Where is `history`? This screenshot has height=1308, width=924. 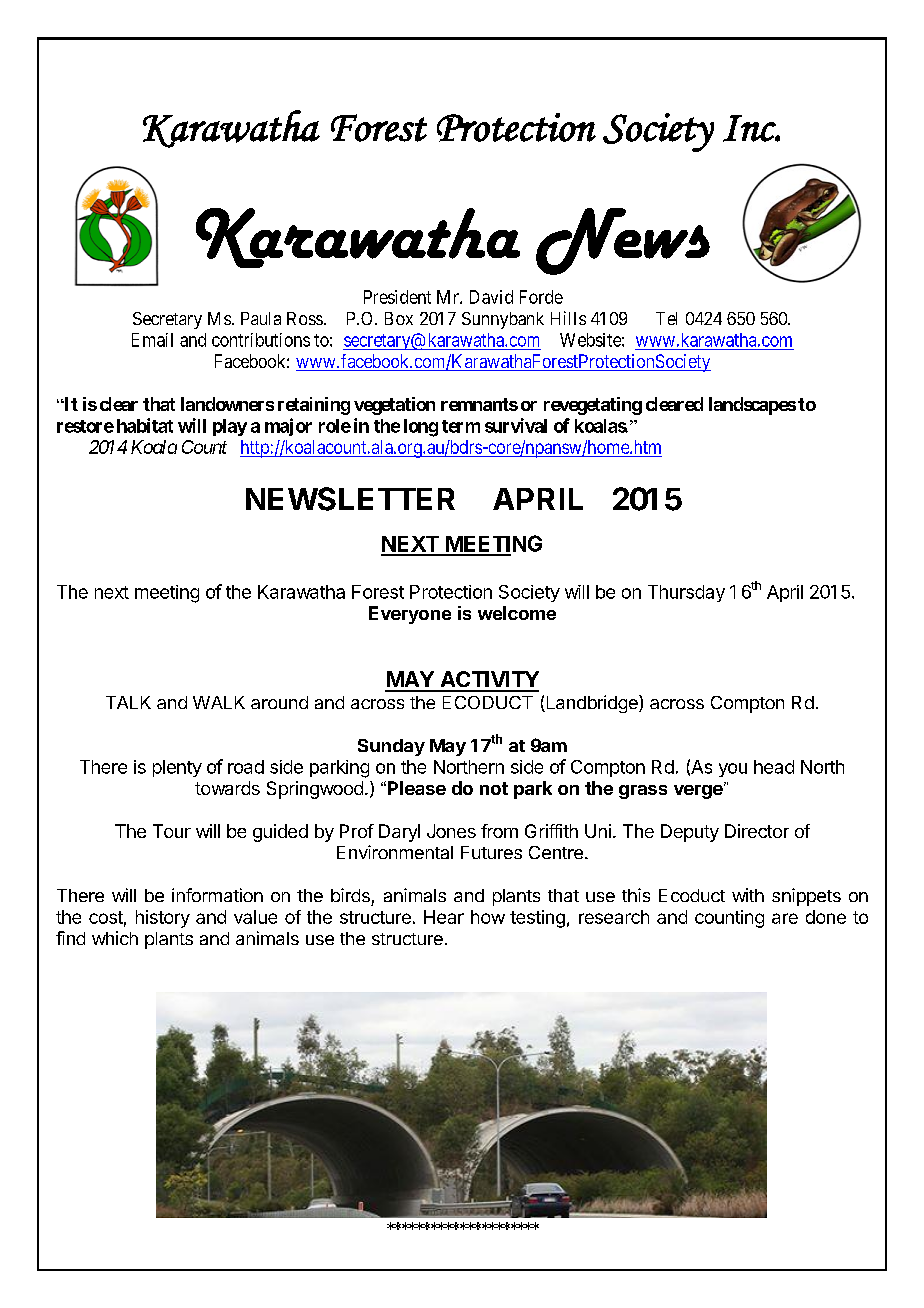 history is located at coordinates (163, 919).
